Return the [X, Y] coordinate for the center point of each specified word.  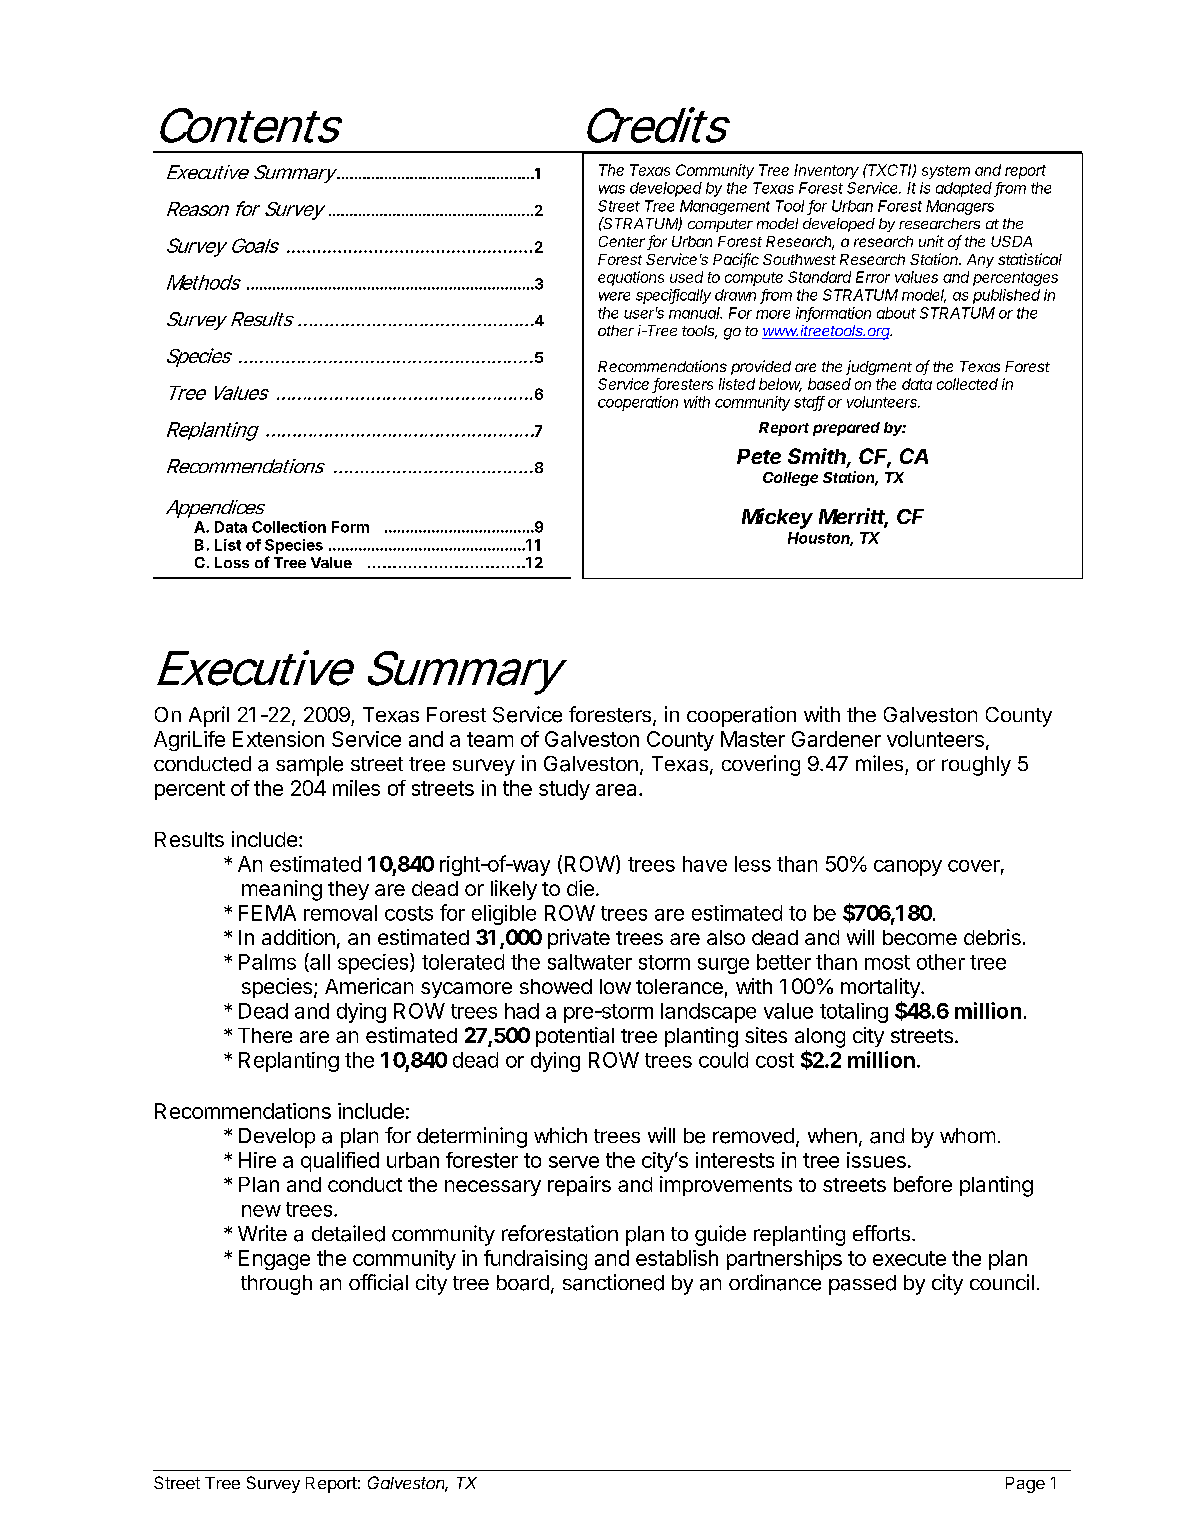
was [612, 189]
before [923, 1184]
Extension [278, 739]
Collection [289, 527]
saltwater [590, 962]
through [276, 1285]
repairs [579, 1186]
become [920, 937]
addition [298, 937]
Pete [759, 456]
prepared [846, 429]
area [618, 790]
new [261, 1211]
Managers [960, 207]
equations [631, 278]
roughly [976, 766]
